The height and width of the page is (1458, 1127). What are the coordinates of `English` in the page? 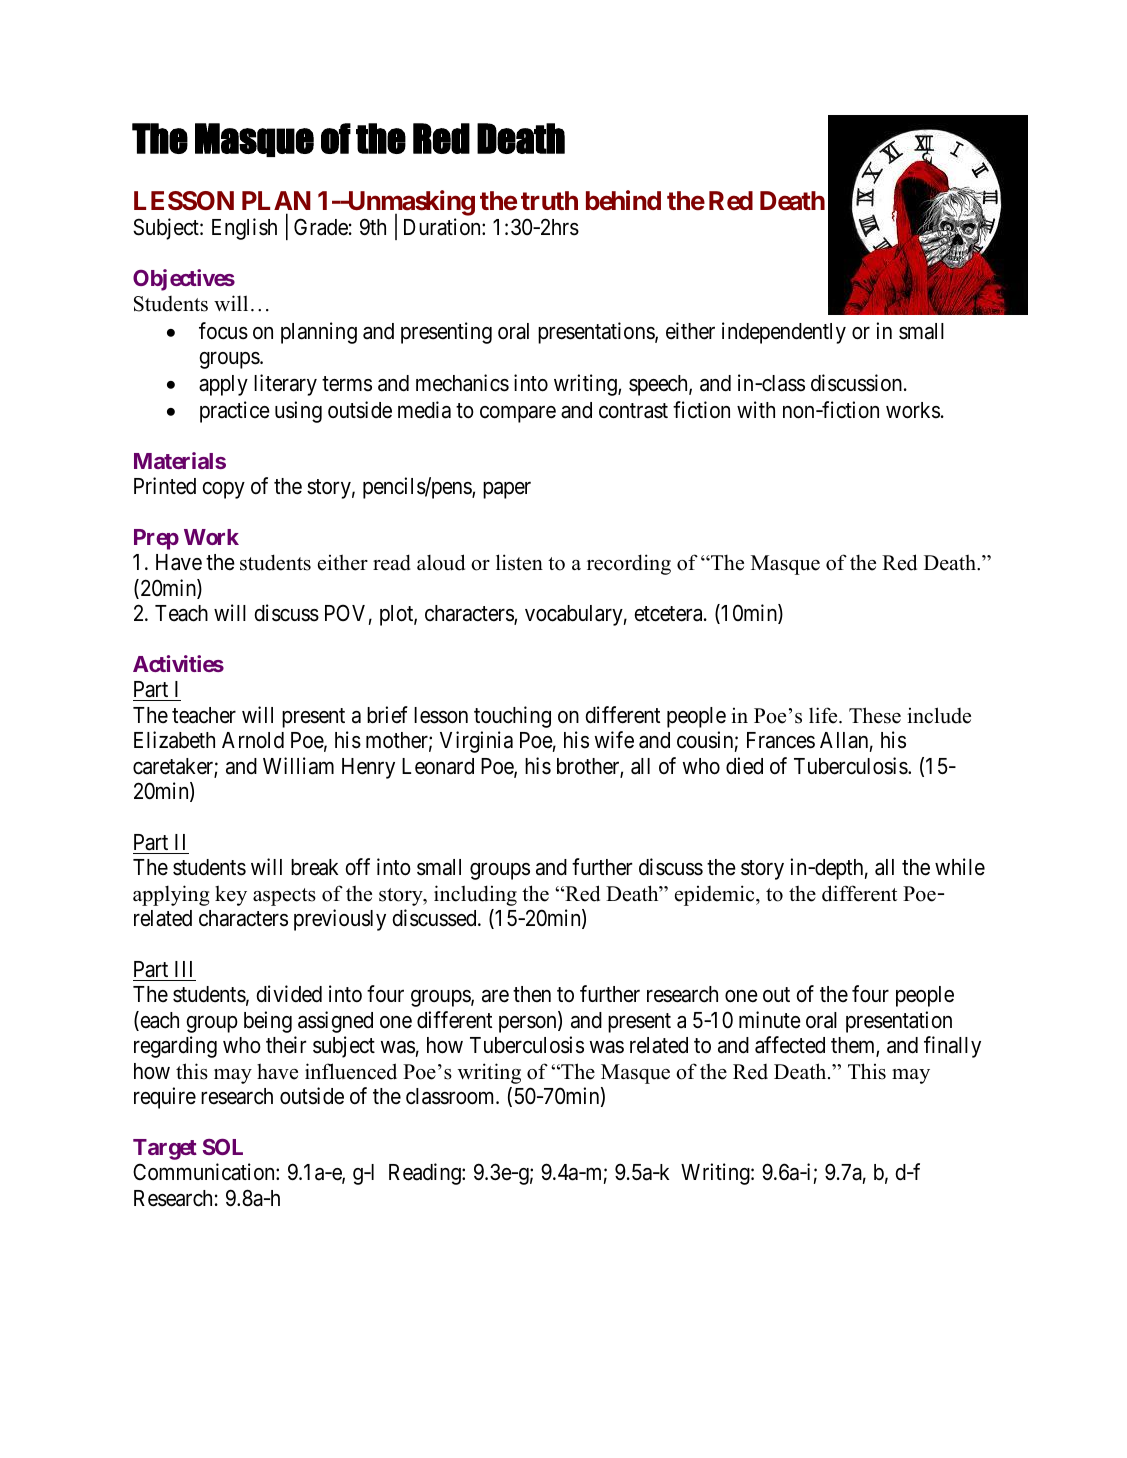 It's located at (244, 229).
